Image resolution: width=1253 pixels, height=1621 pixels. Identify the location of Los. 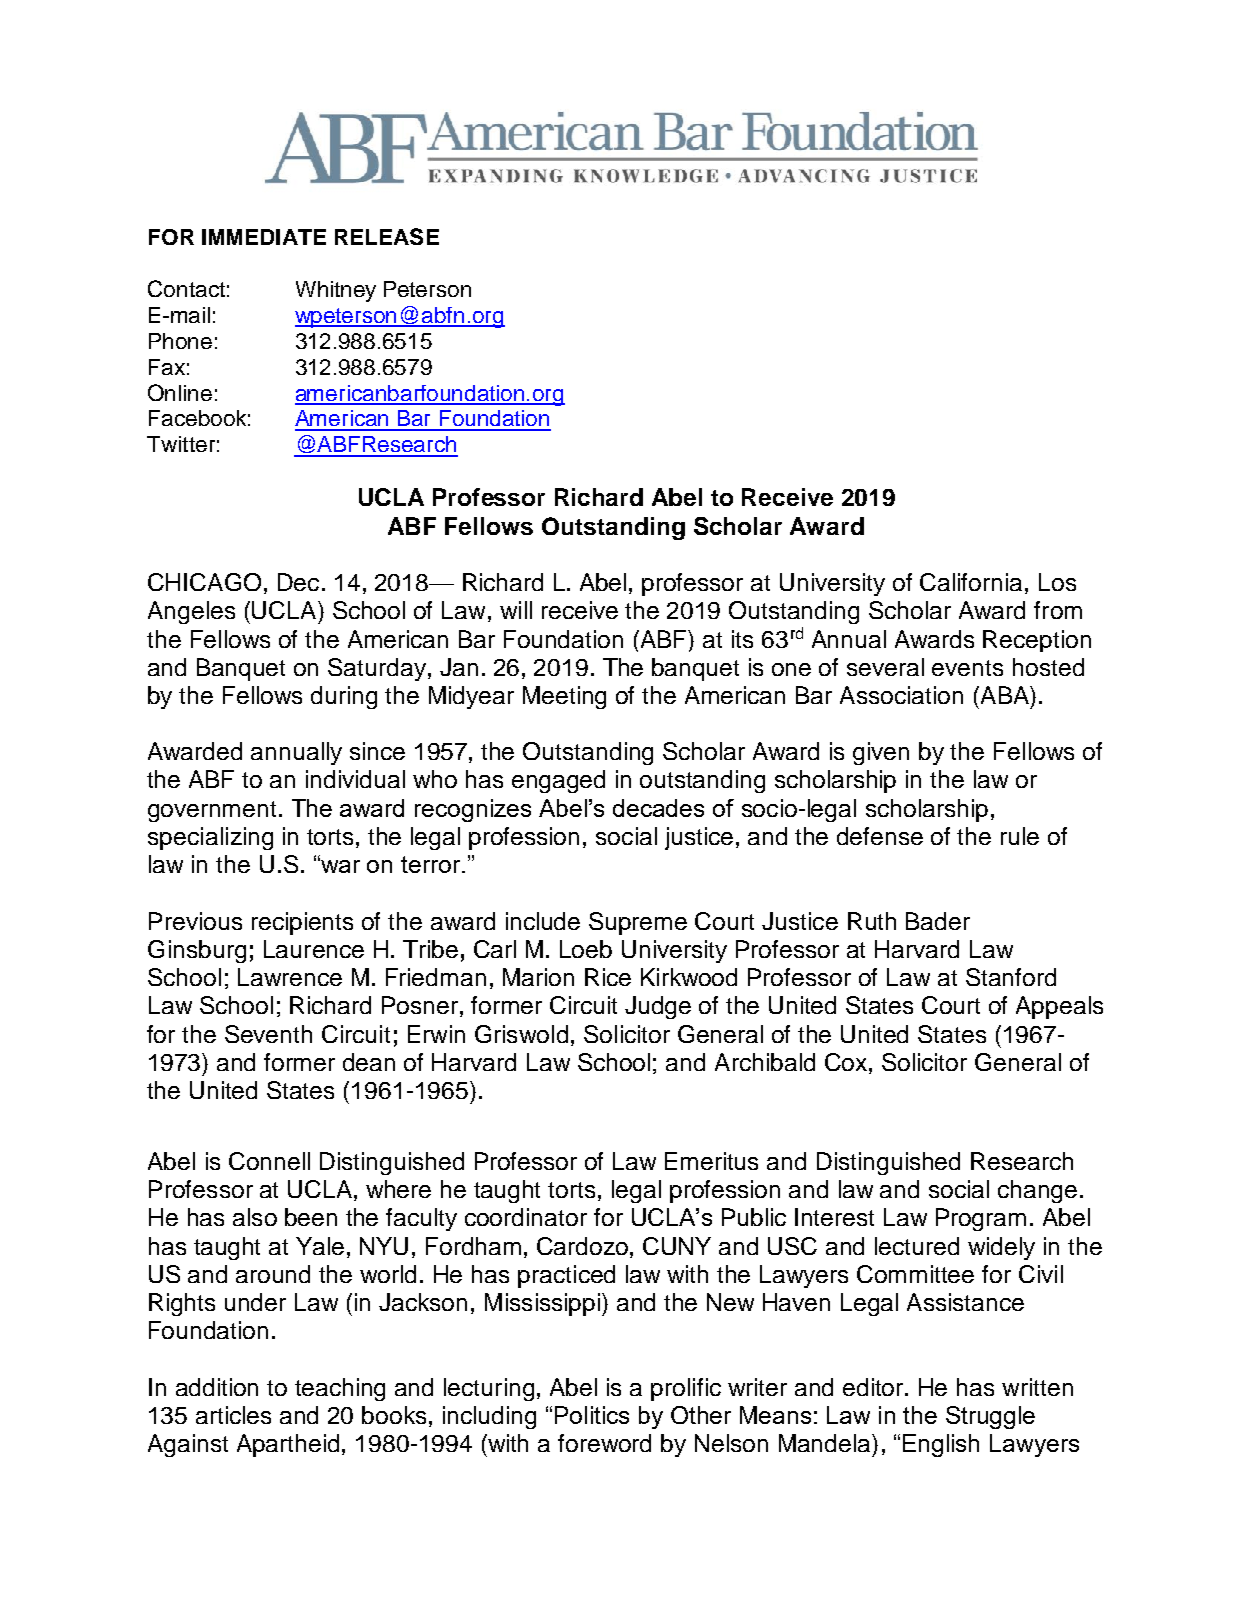
(1057, 582).
